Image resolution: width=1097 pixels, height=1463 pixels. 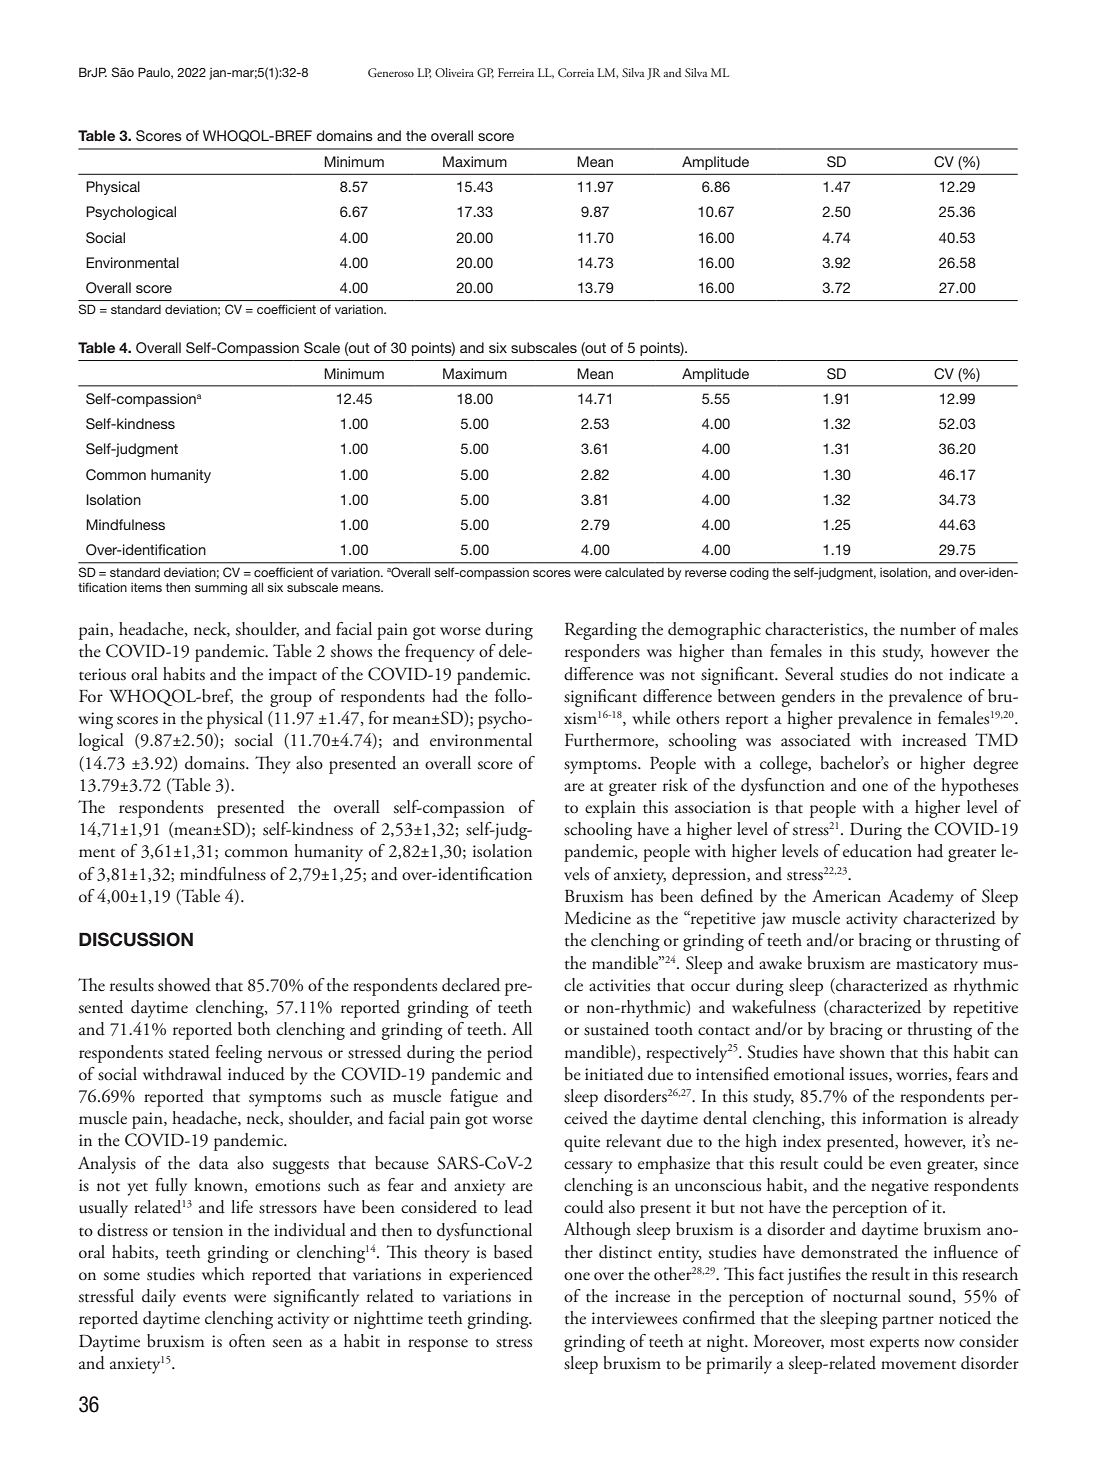 I want to click on Oliveira, so click(x=454, y=72).
